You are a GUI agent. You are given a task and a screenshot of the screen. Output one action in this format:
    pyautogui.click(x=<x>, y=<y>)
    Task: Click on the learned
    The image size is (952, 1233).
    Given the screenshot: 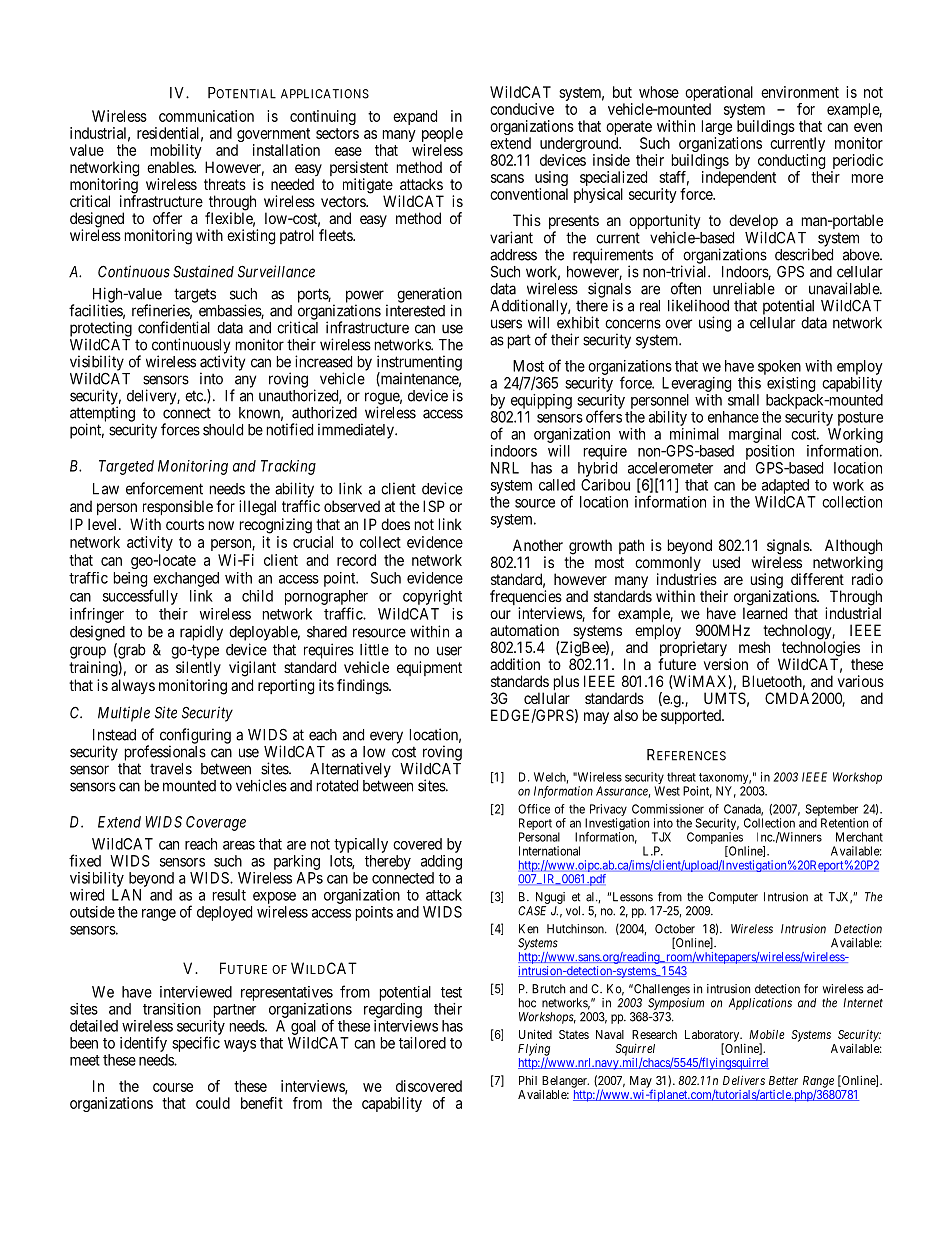 What is the action you would take?
    pyautogui.click(x=765, y=613)
